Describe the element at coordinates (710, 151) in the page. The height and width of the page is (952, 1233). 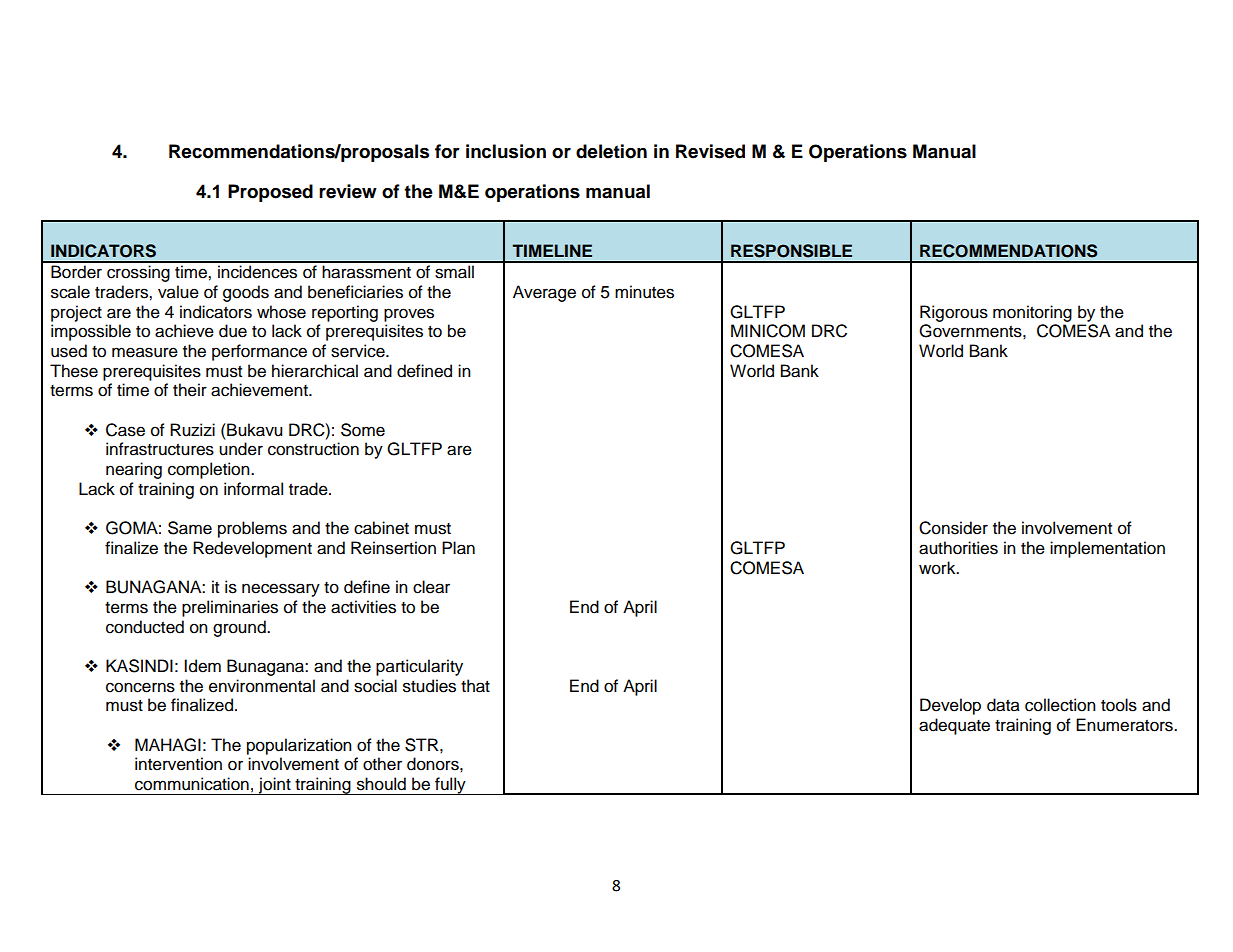
I see `Revised` at that location.
